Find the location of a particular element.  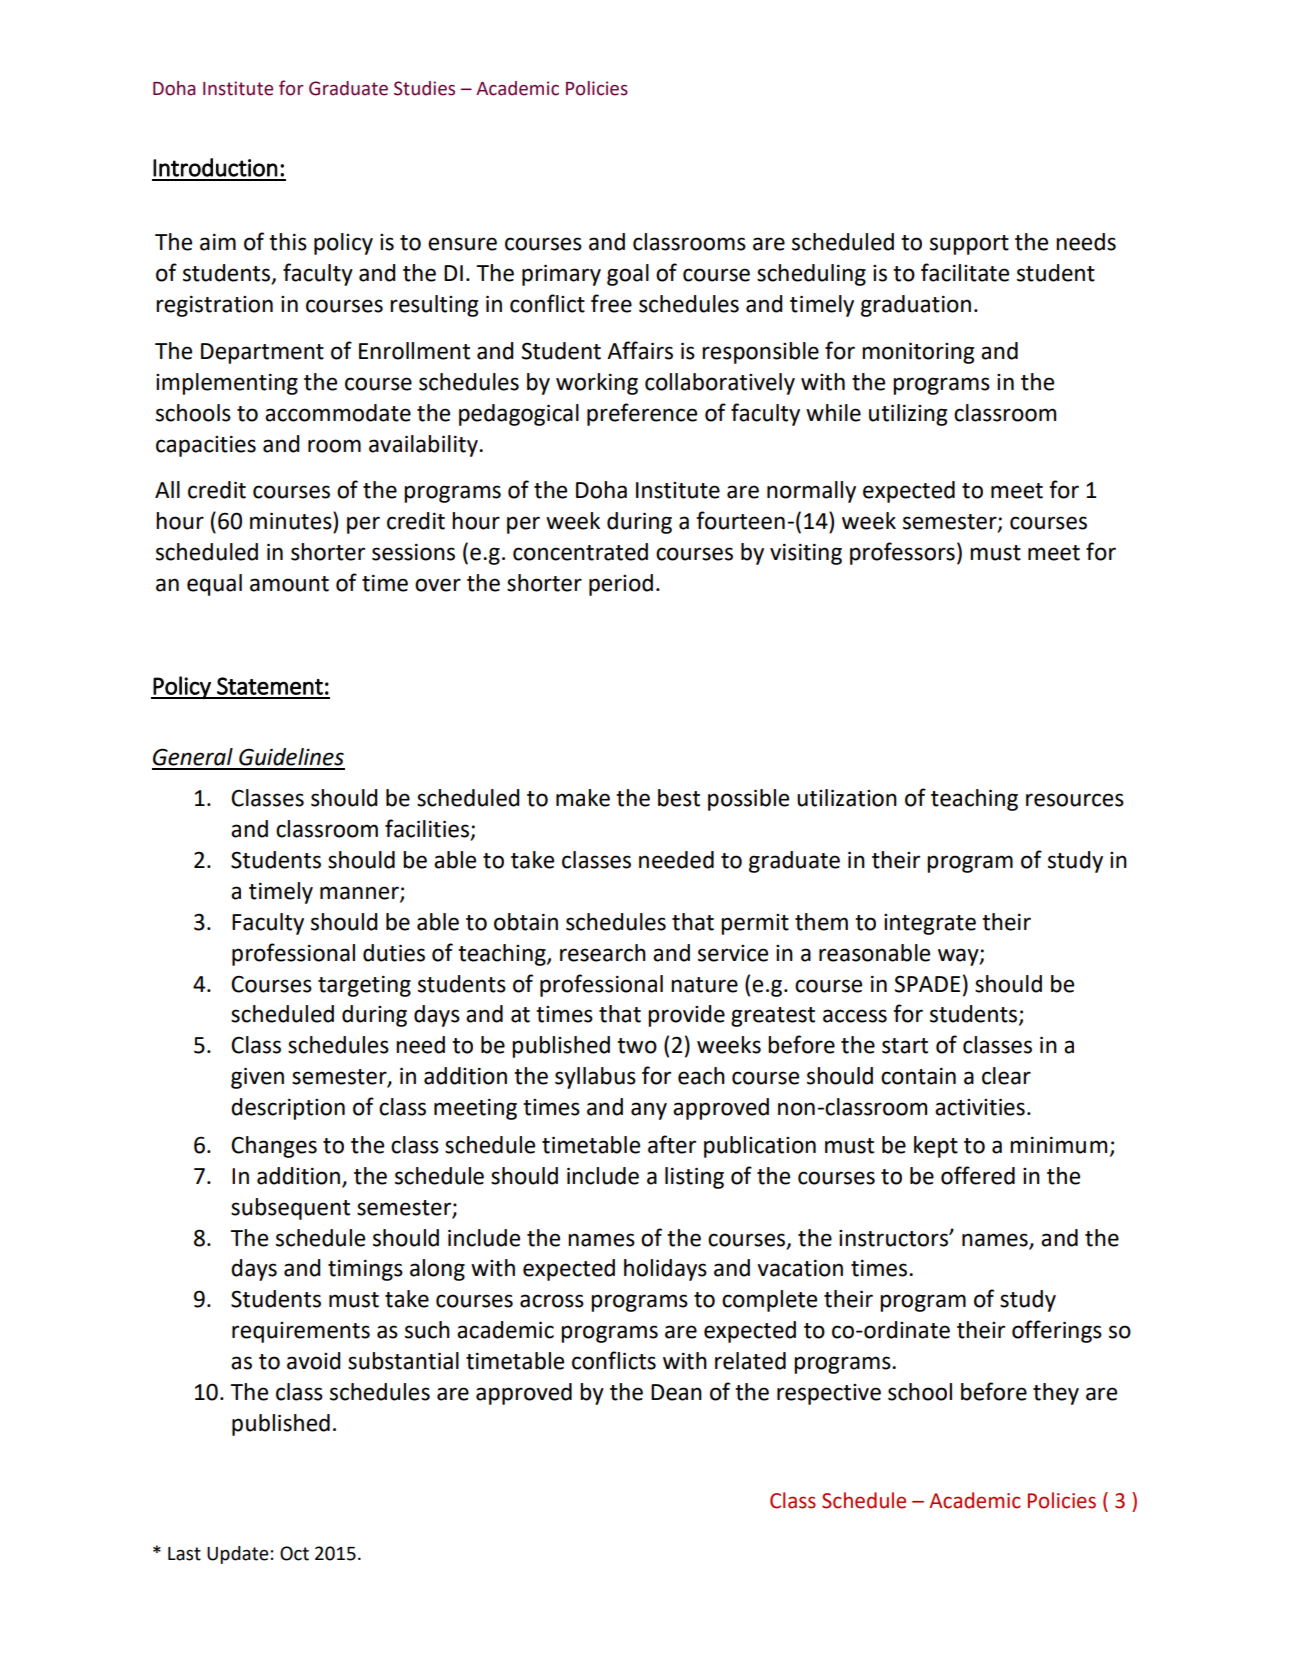

after is located at coordinates (672, 1144).
